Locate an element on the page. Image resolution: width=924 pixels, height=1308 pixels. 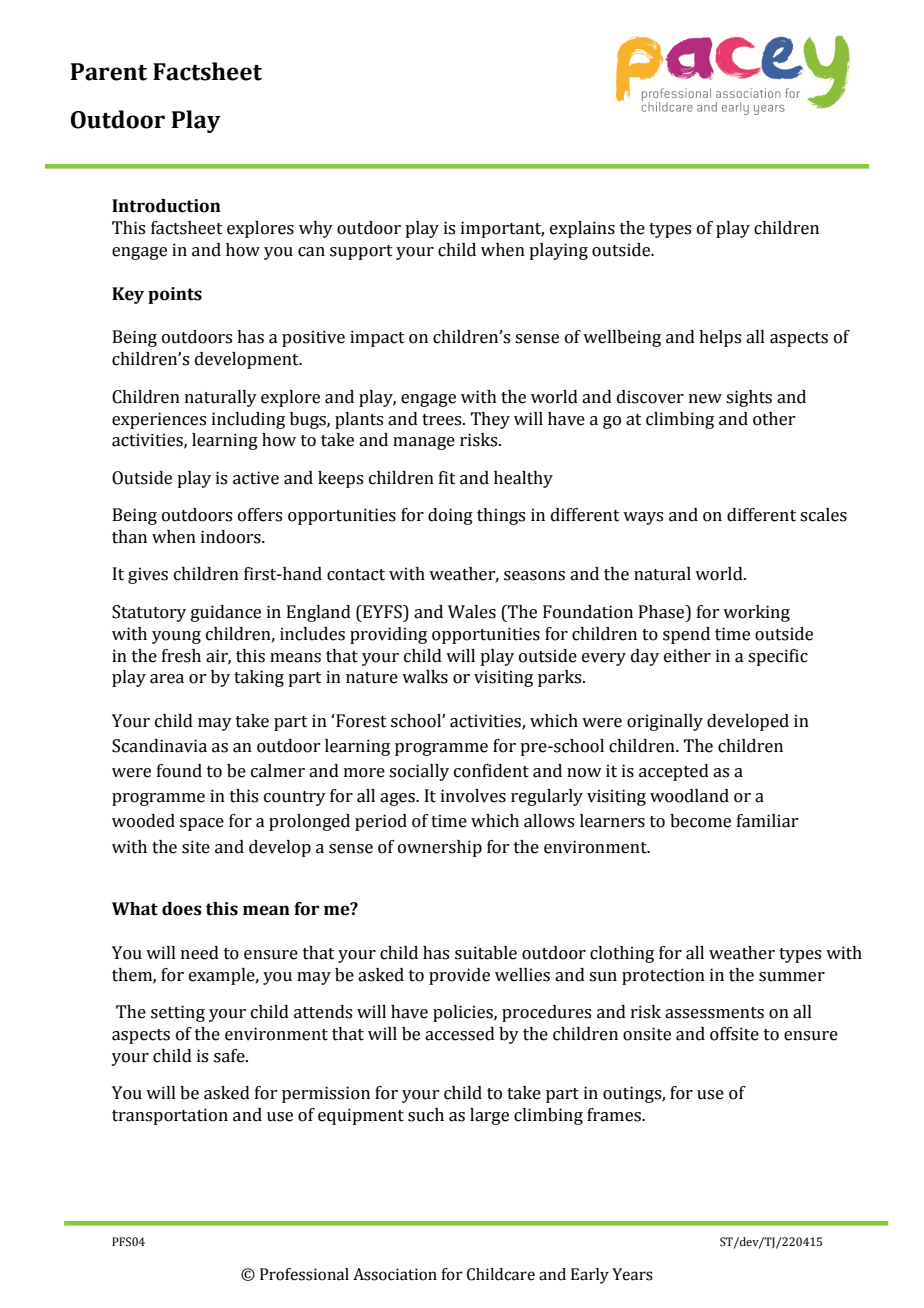
familiar is located at coordinates (767, 821).
